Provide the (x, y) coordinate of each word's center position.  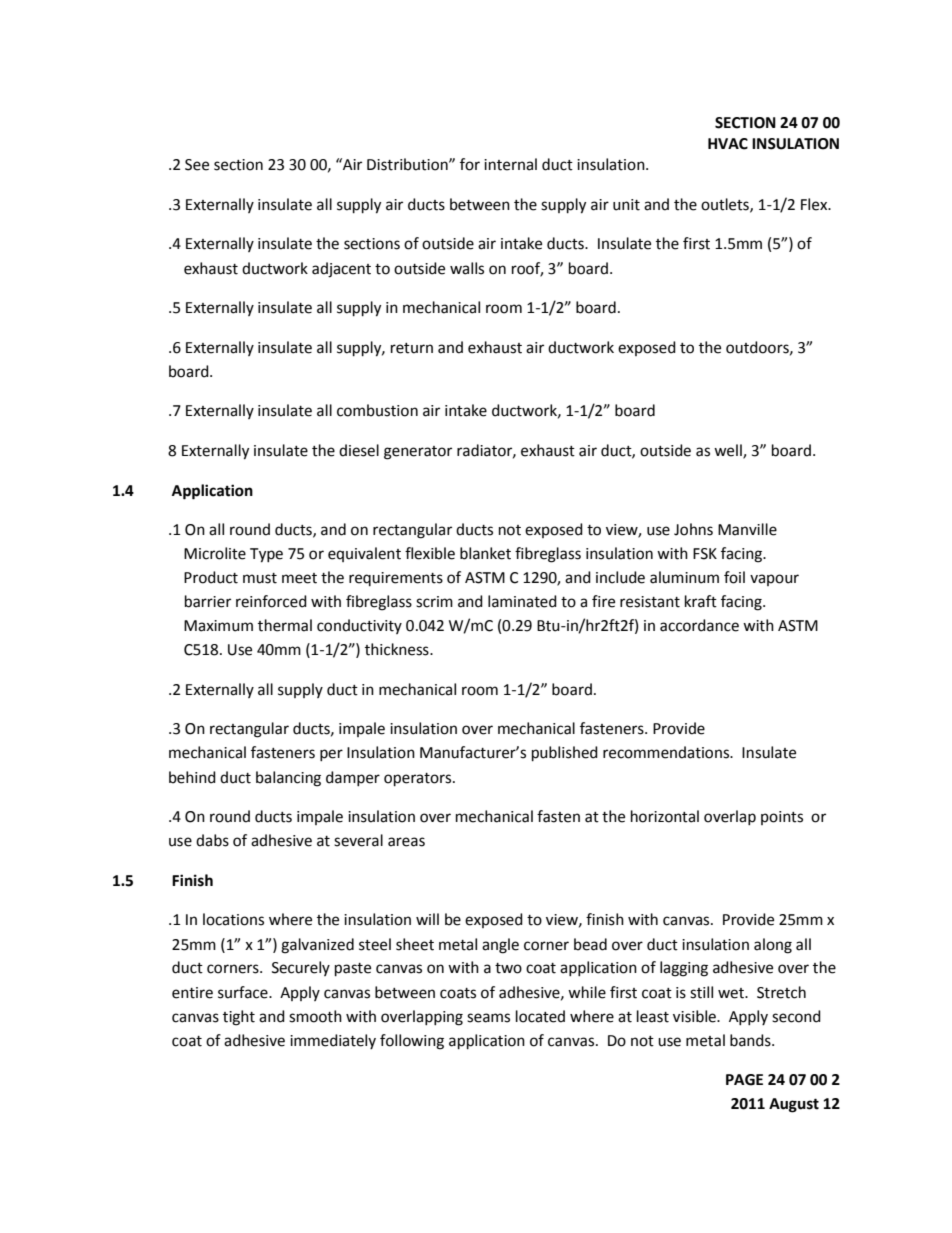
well (729, 451)
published (565, 754)
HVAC (728, 144)
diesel (359, 450)
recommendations (667, 752)
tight (239, 1018)
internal (510, 164)
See (197, 165)
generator (418, 453)
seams (488, 1018)
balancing (288, 779)
